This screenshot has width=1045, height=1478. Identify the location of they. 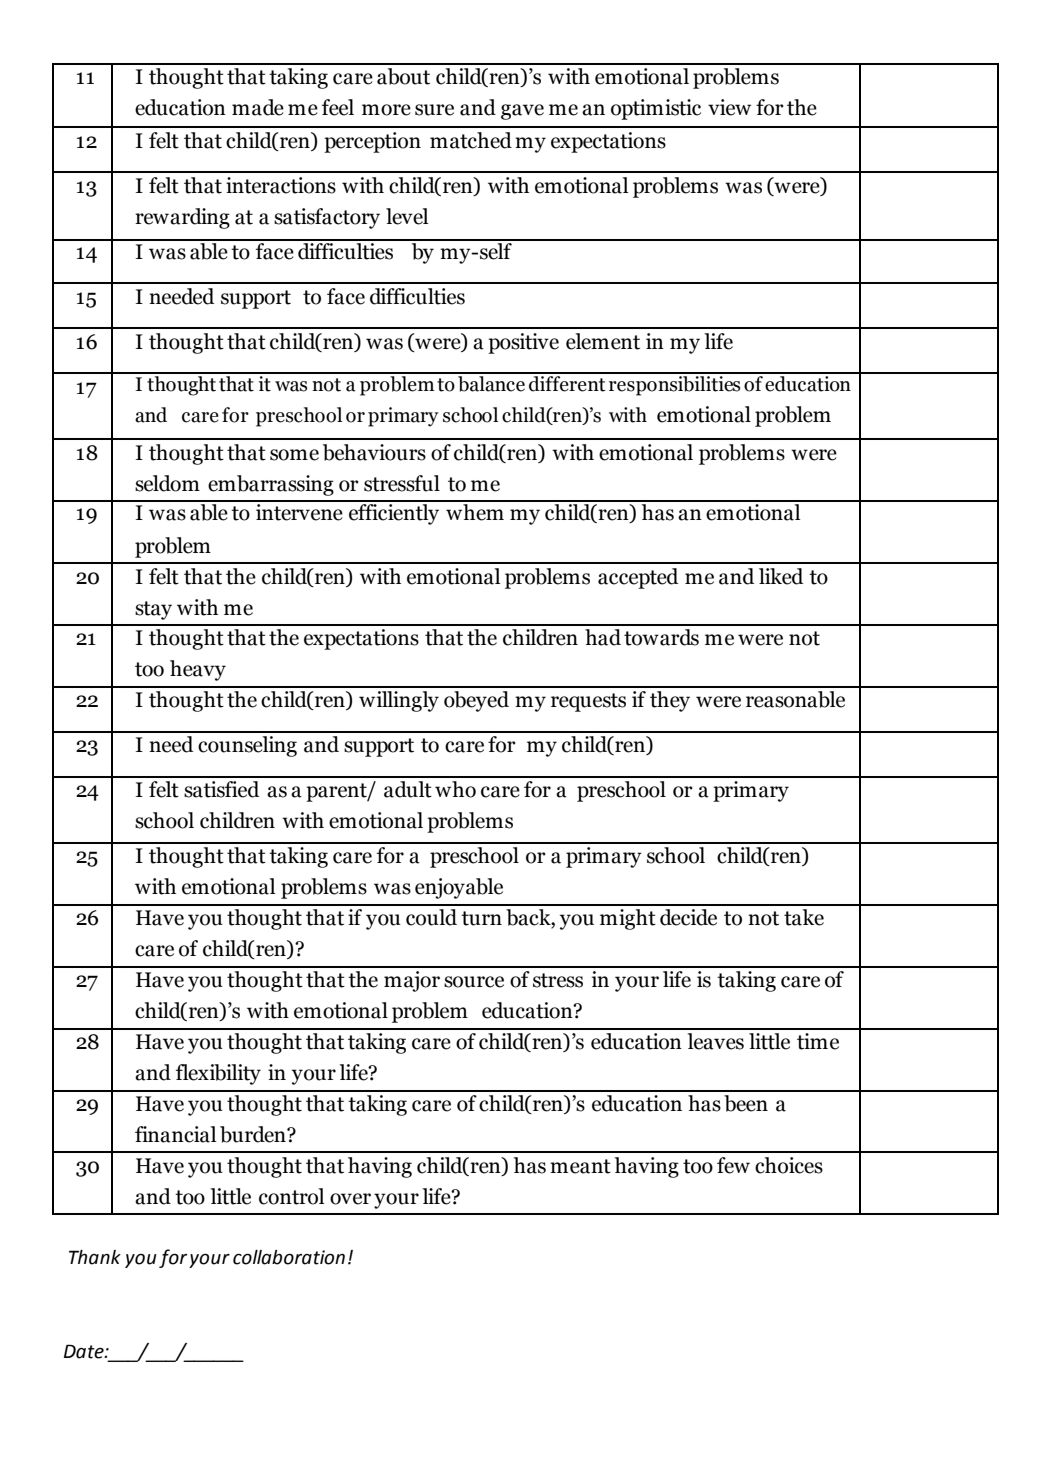
(670, 701).
